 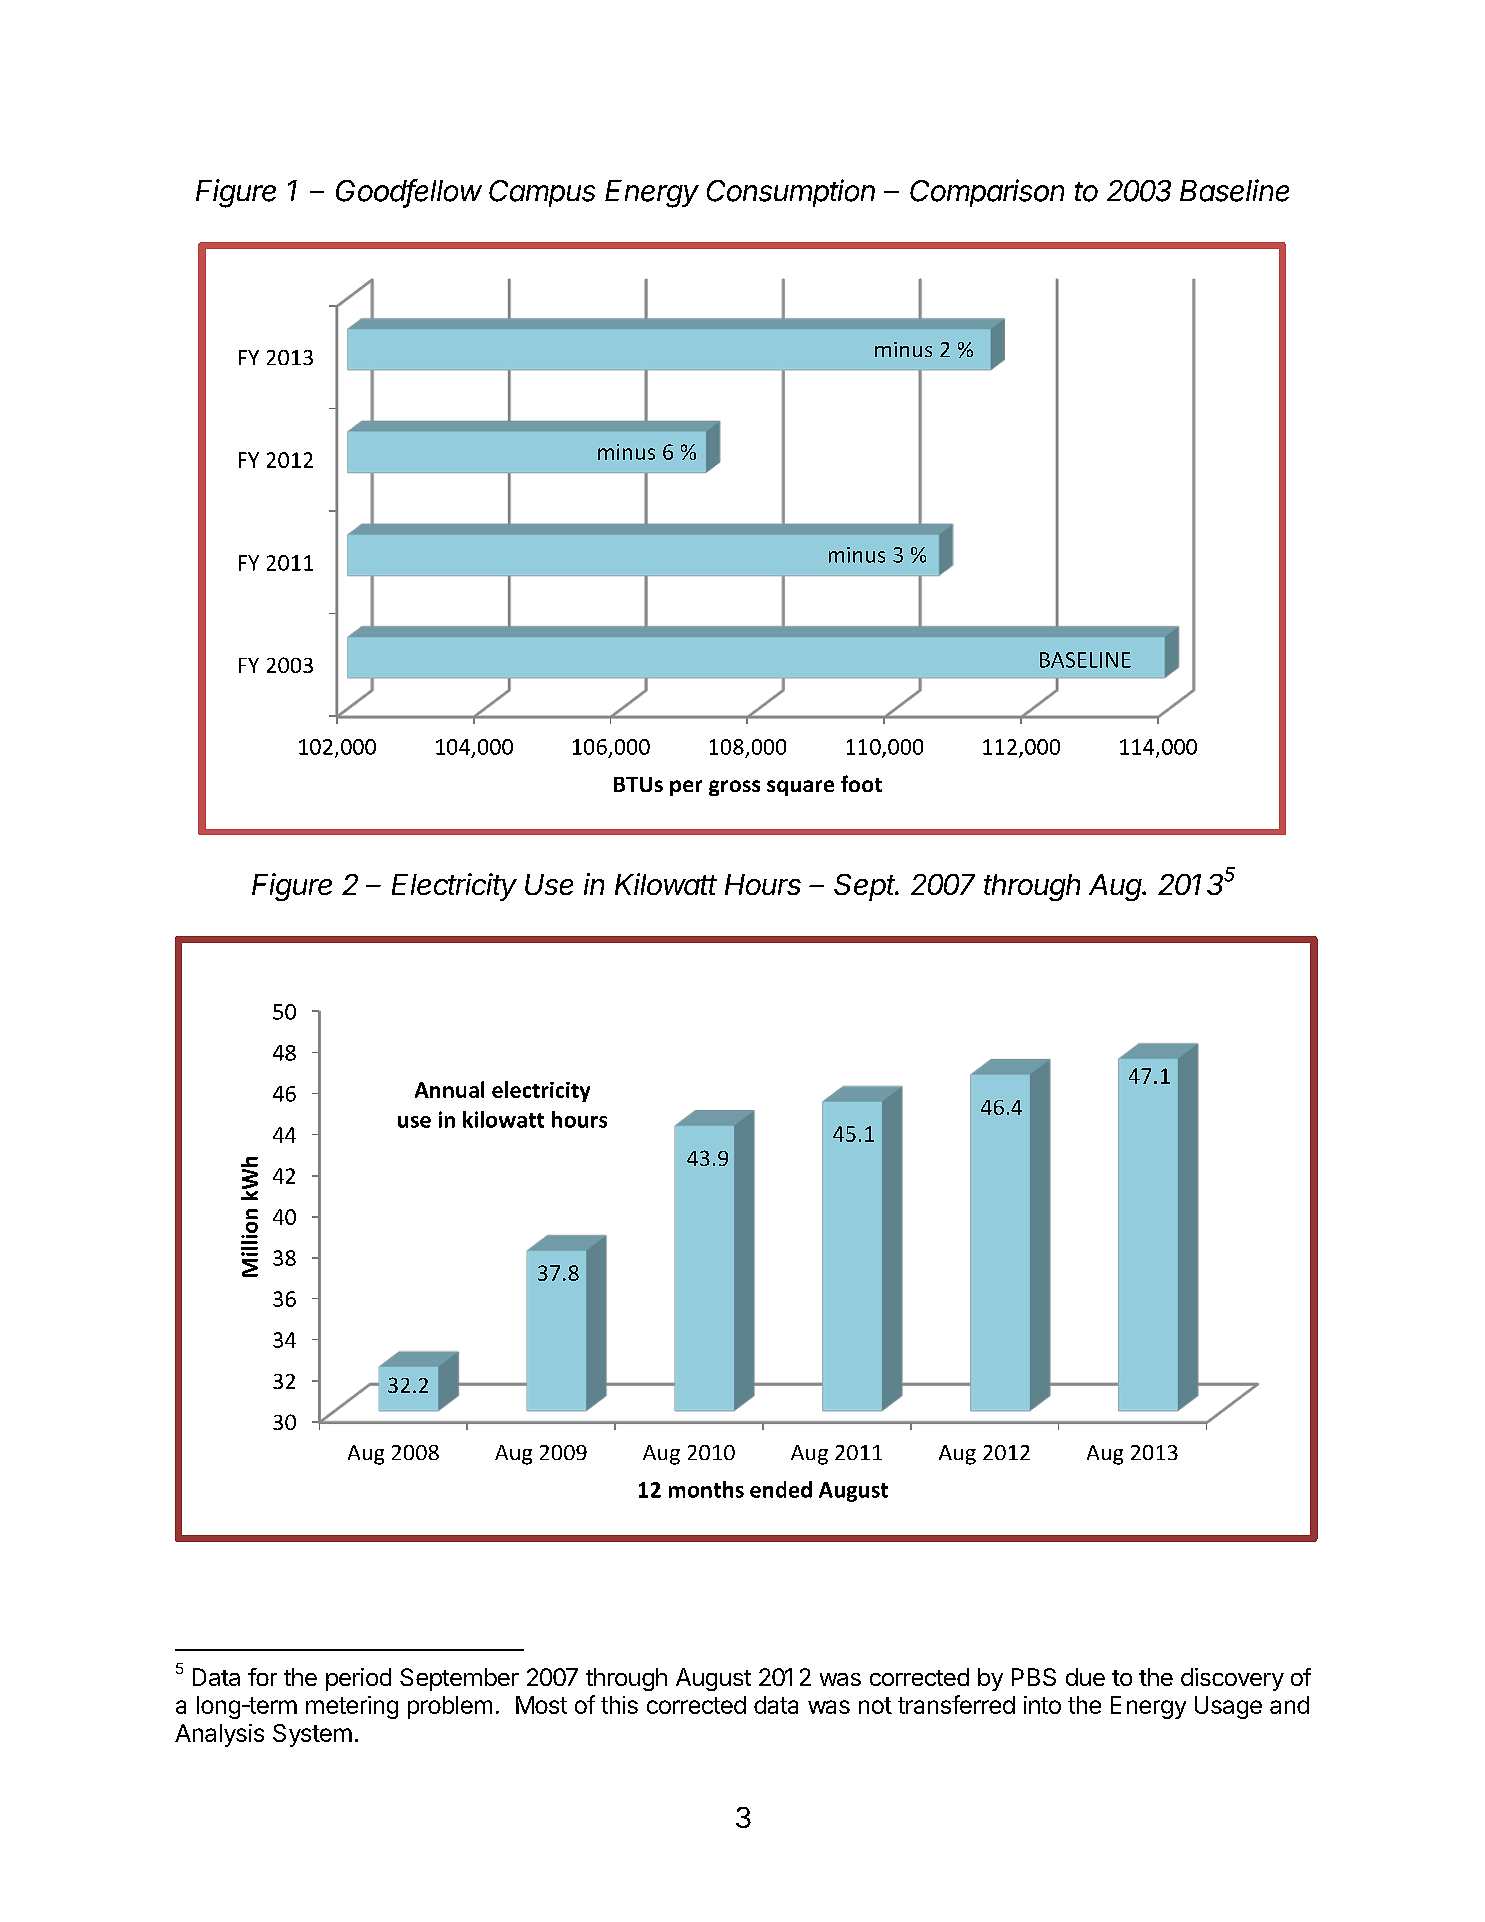 I want to click on not, so click(x=875, y=1705).
